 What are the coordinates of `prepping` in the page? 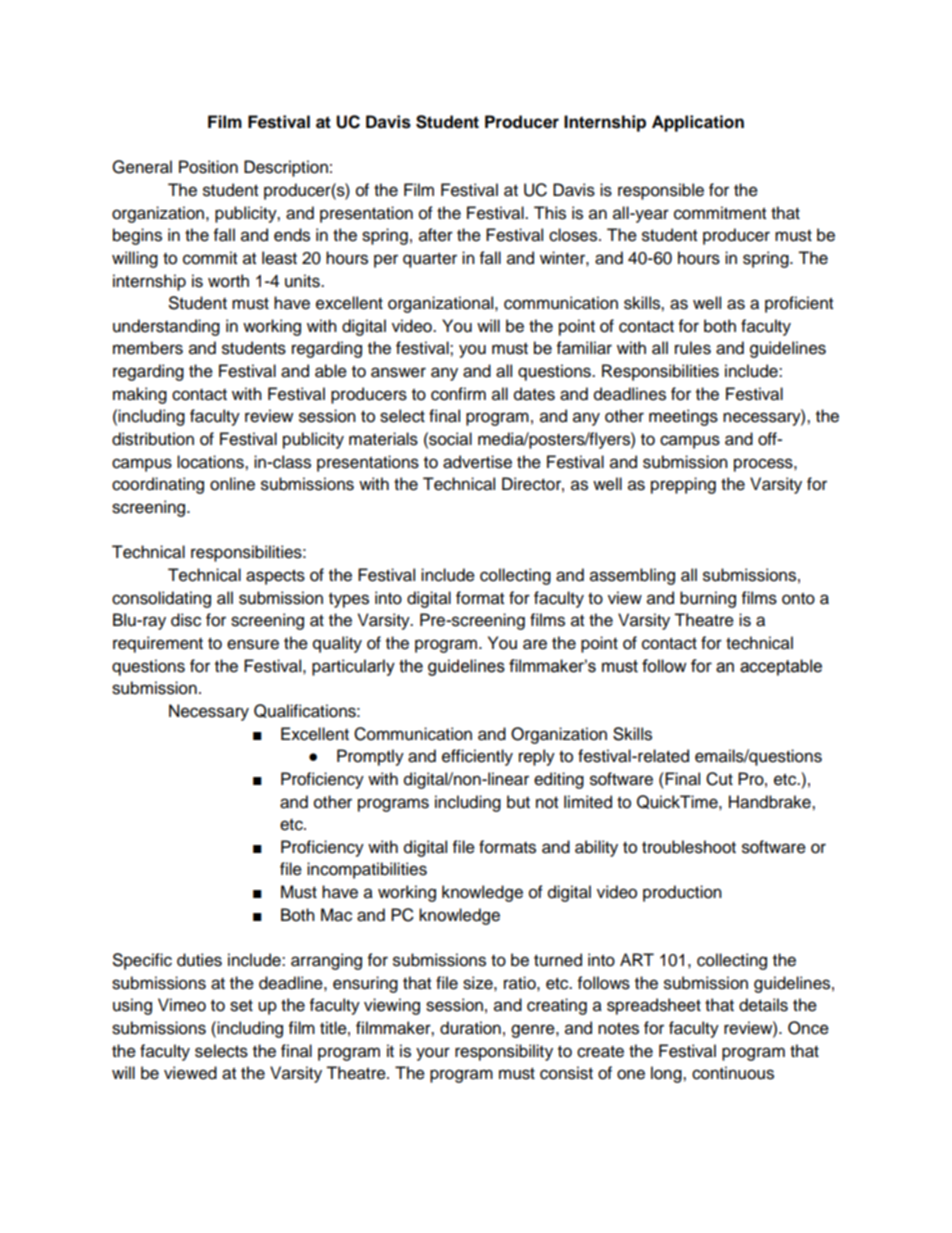 It's located at (683, 485).
